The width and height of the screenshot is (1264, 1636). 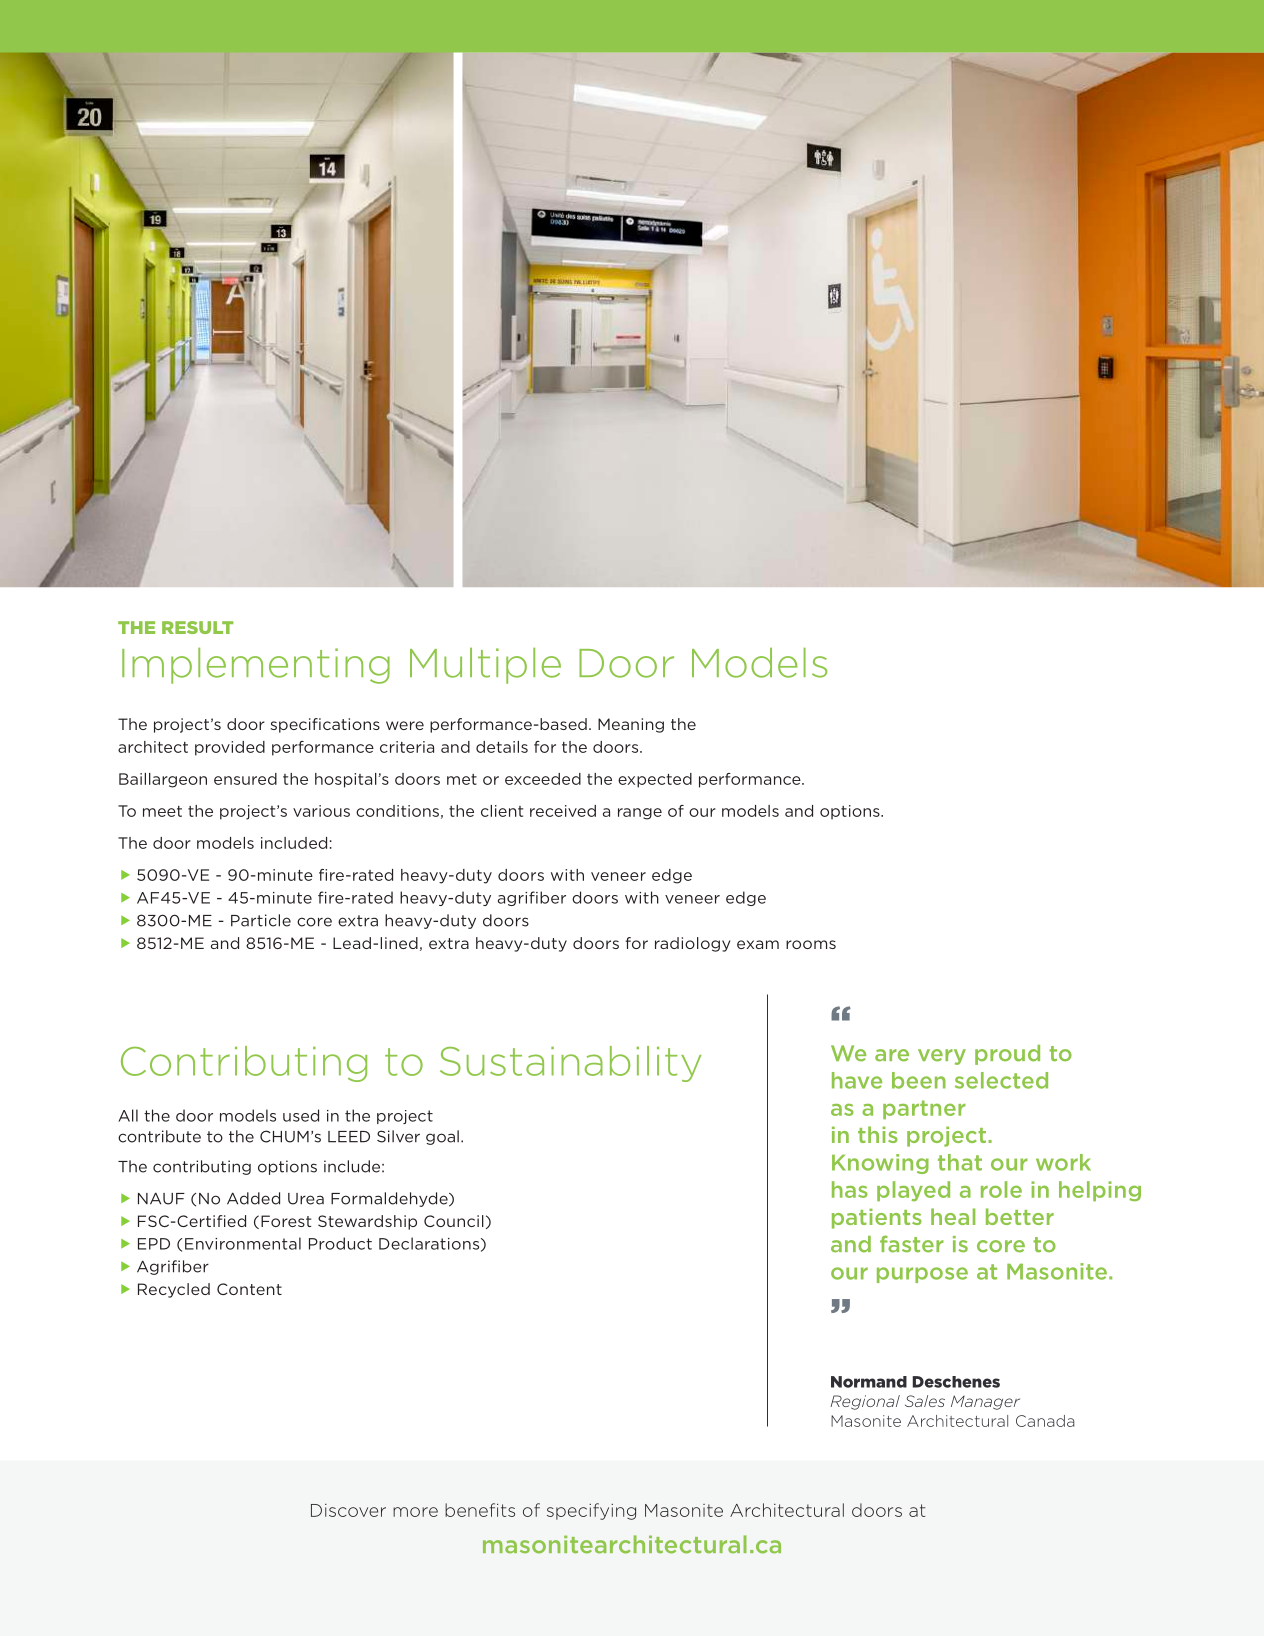 What do you see at coordinates (591, 1511) in the screenshot?
I see `specifying` at bounding box center [591, 1511].
